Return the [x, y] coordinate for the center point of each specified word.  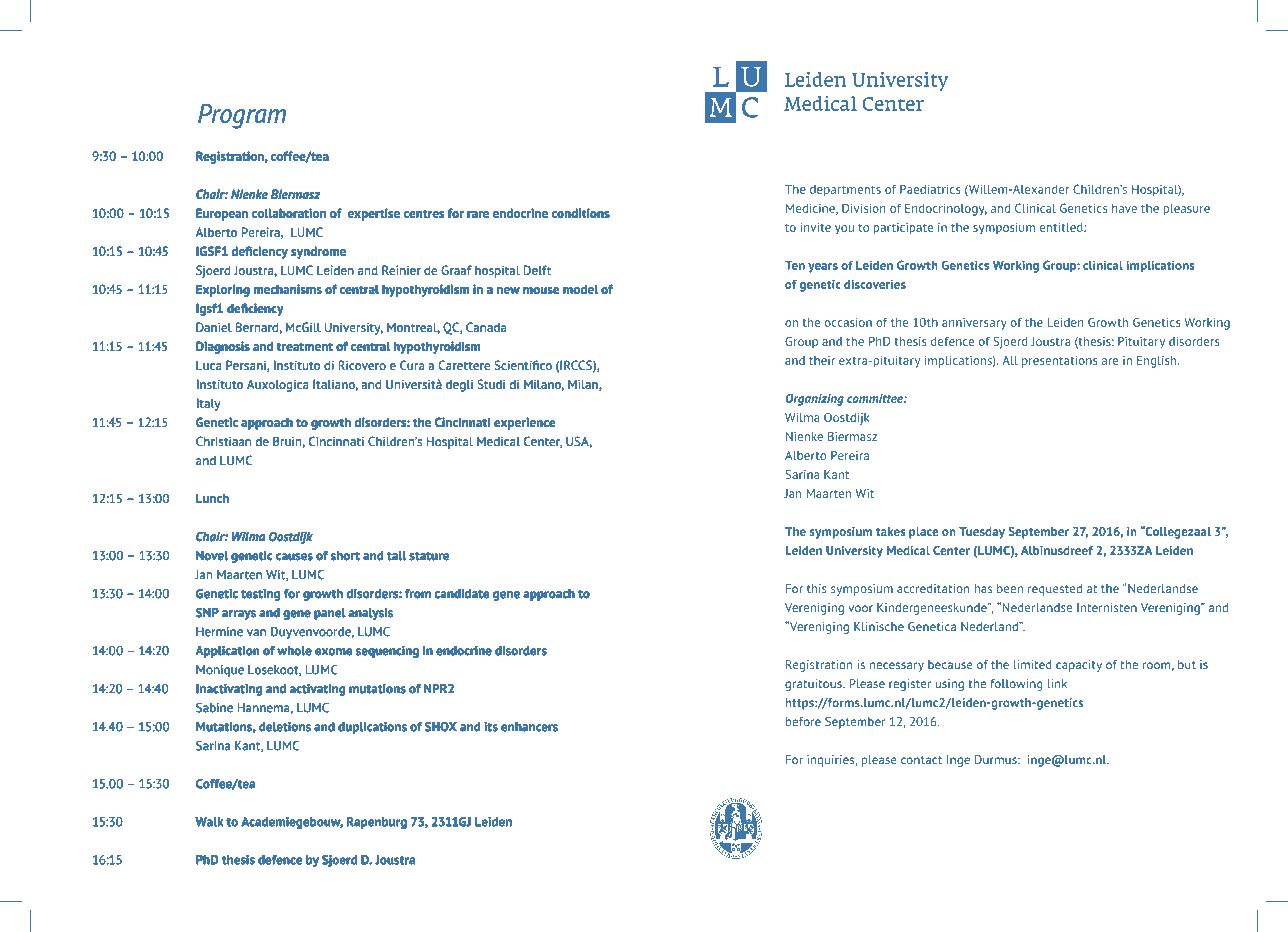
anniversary [974, 324]
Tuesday [982, 533]
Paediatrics [930, 189]
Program [242, 116]
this [817, 588]
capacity [1079, 666]
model [580, 289]
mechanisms [288, 289]
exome [333, 651]
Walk [209, 822]
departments [845, 191]
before [803, 721]
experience [524, 424]
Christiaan [223, 441]
